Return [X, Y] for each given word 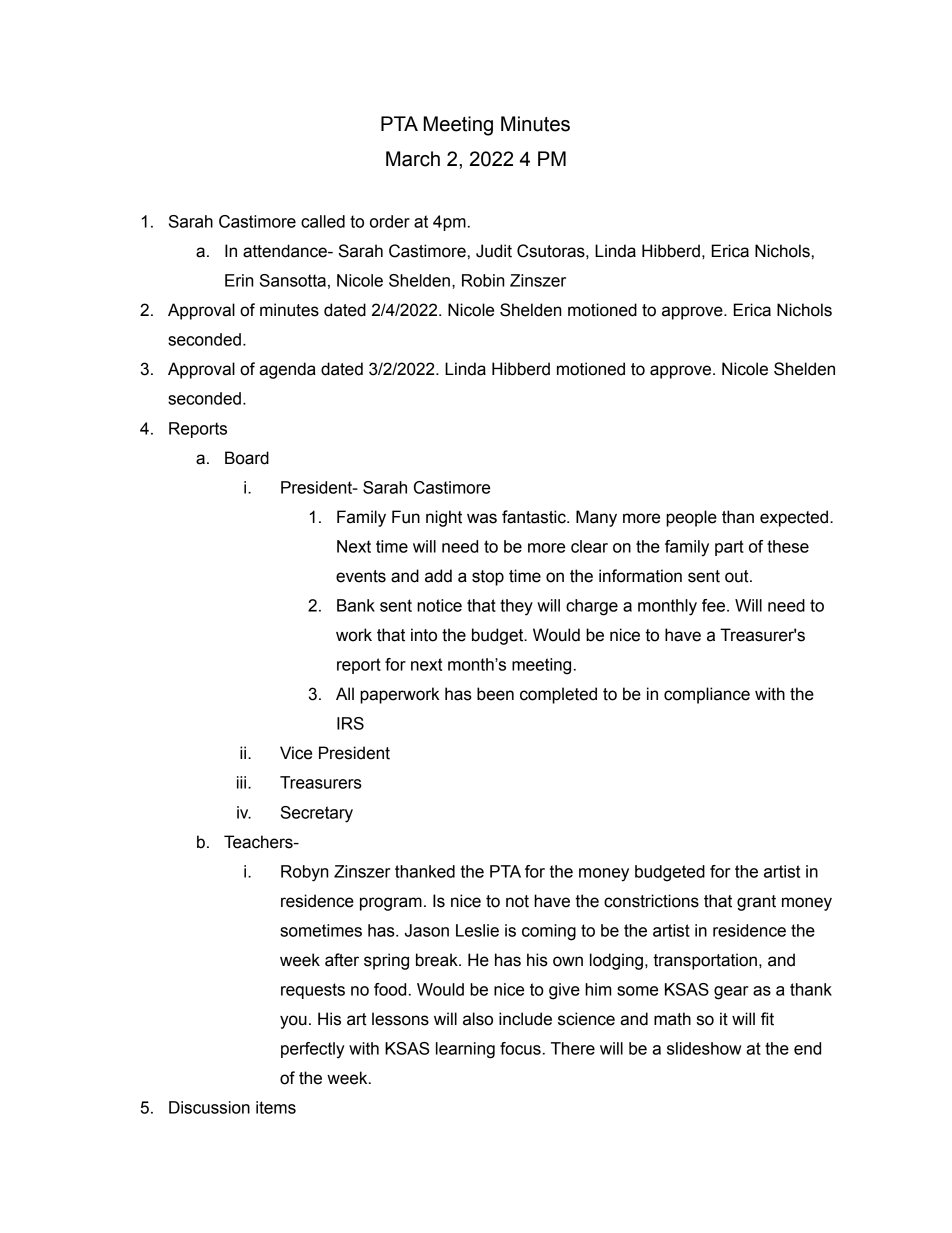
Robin [483, 280]
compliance [707, 695]
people [691, 518]
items [276, 1107]
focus [520, 1048]
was [482, 518]
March [413, 159]
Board [247, 458]
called [323, 221]
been [495, 694]
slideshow [704, 1048]
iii [243, 782]
